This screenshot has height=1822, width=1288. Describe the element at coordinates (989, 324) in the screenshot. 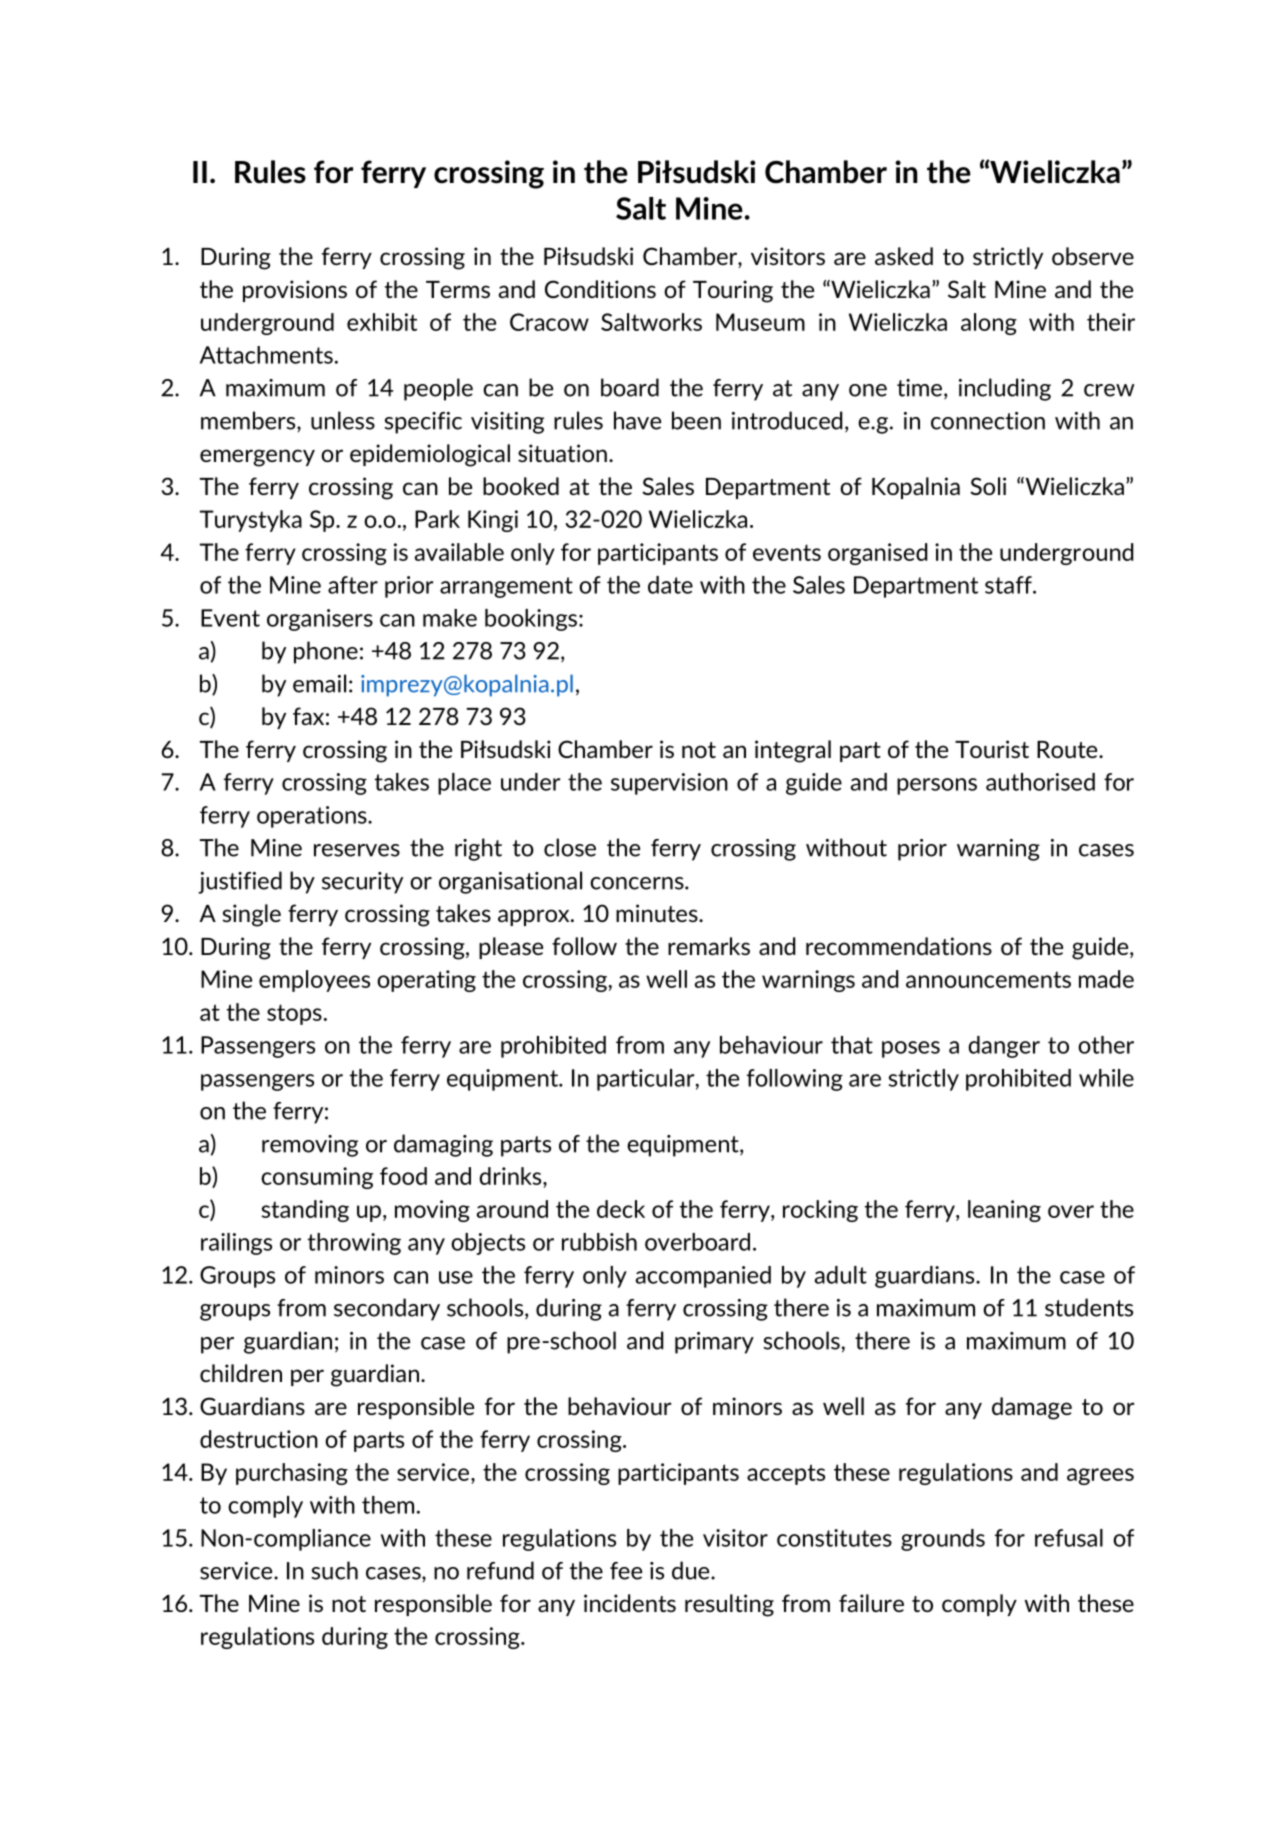

I see `along` at that location.
